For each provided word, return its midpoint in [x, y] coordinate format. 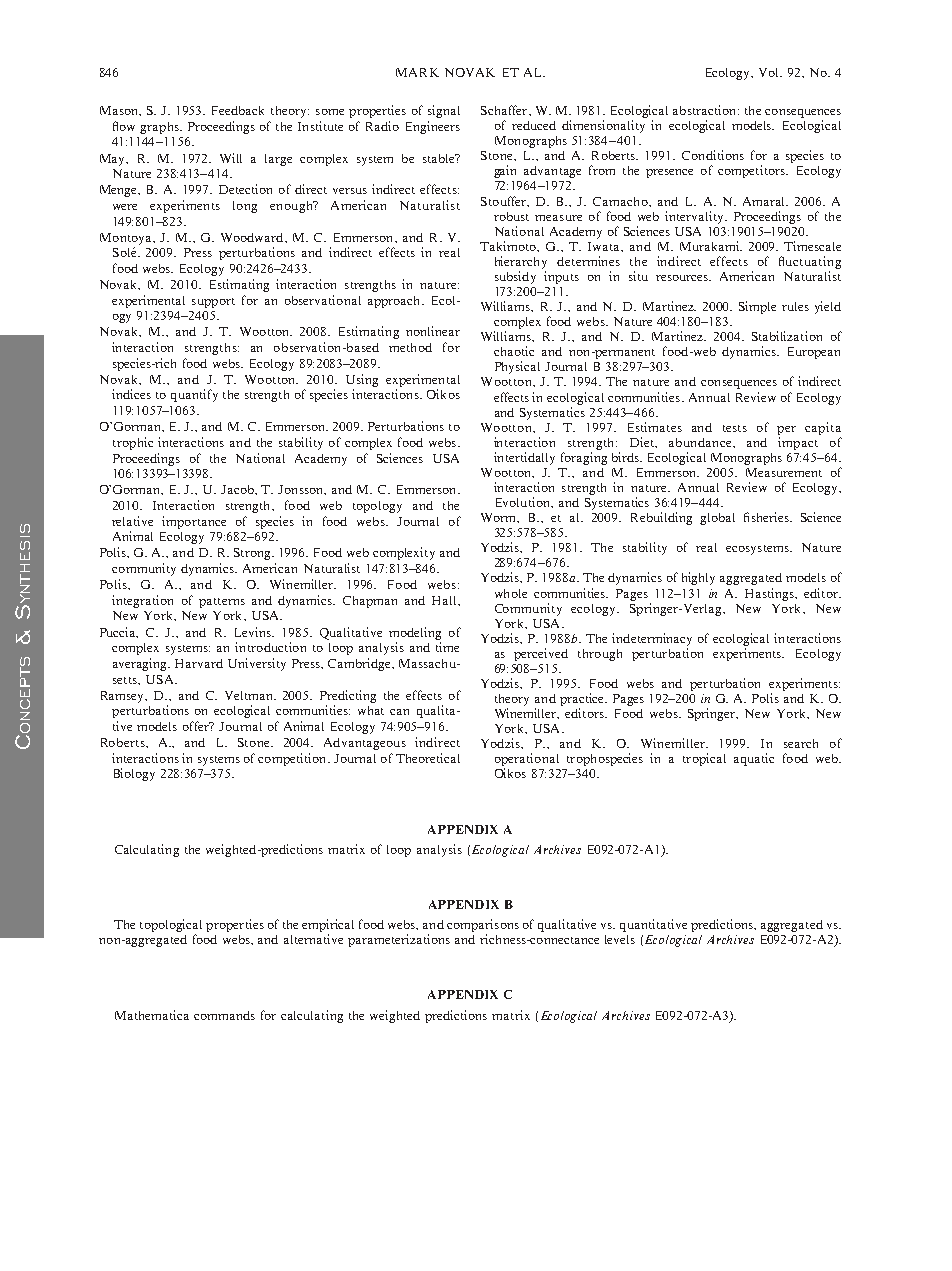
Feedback [238, 110]
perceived [541, 654]
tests [735, 428]
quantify [194, 395]
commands [224, 1015]
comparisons [483, 925]
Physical [517, 367]
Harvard [199, 663]
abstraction [706, 110]
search [801, 743]
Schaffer [505, 110]
